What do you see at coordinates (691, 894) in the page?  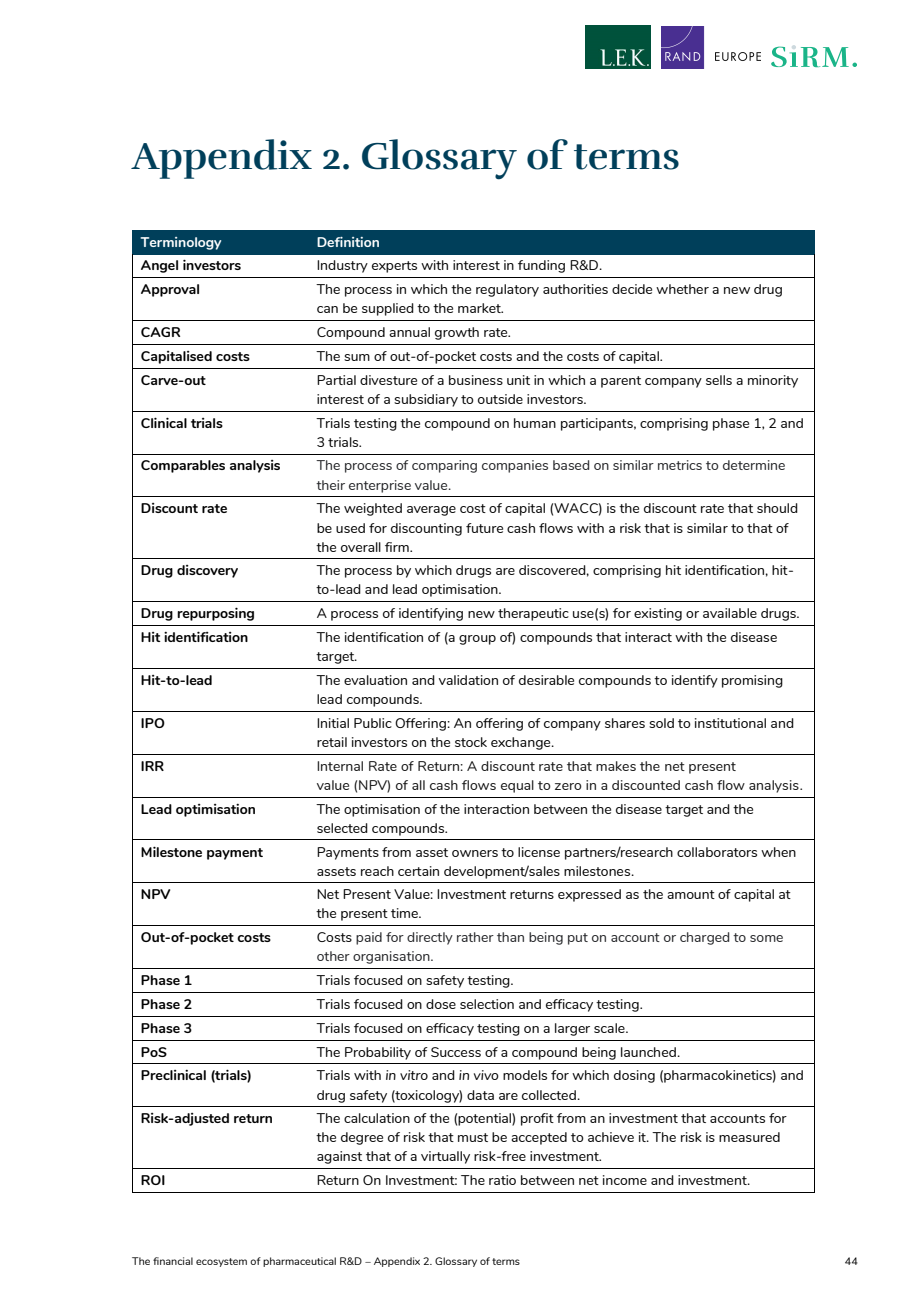 I see `amount` at bounding box center [691, 894].
